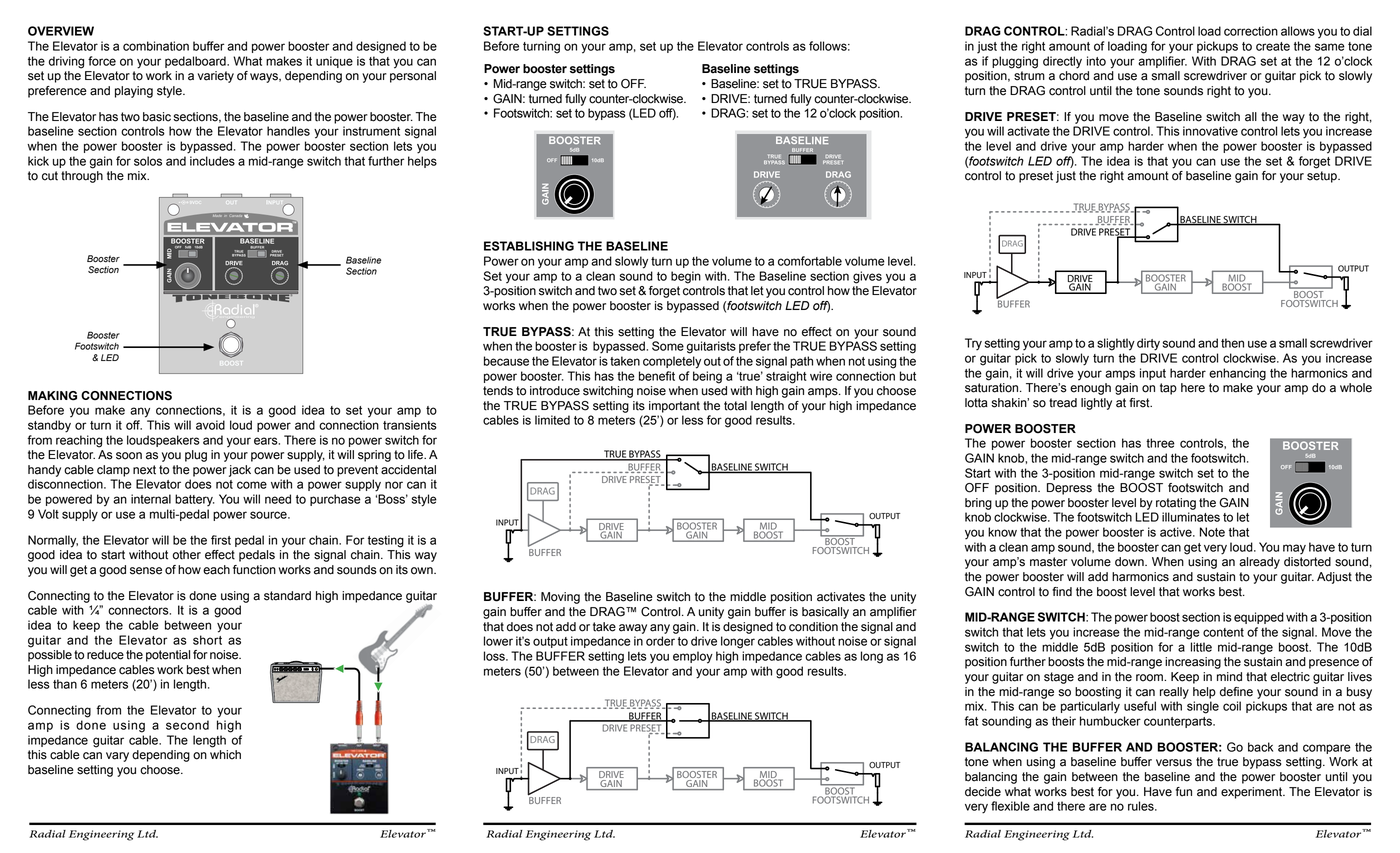  I want to click on combination, so click(156, 46).
